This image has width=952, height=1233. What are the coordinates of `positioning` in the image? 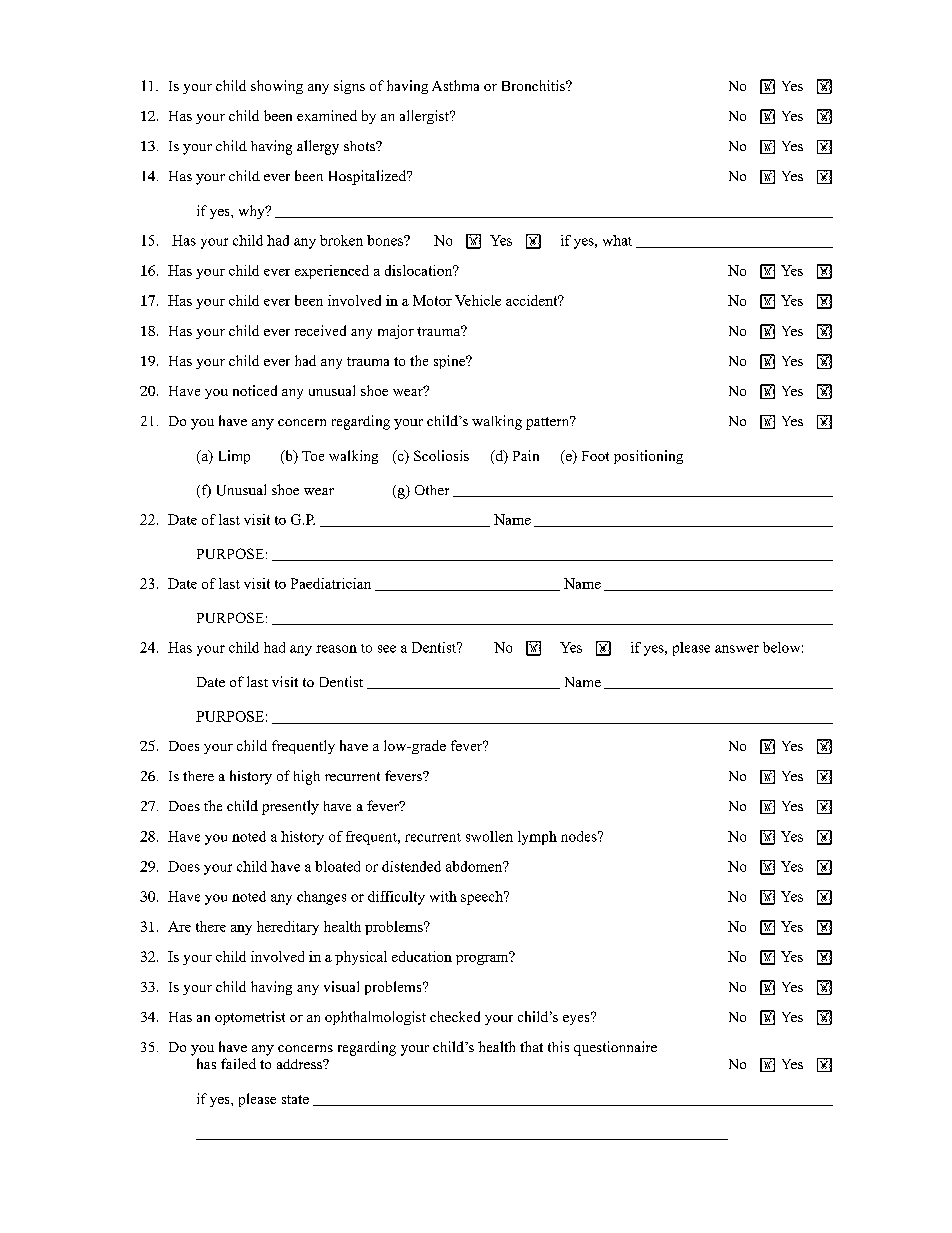 It's located at (648, 457).
